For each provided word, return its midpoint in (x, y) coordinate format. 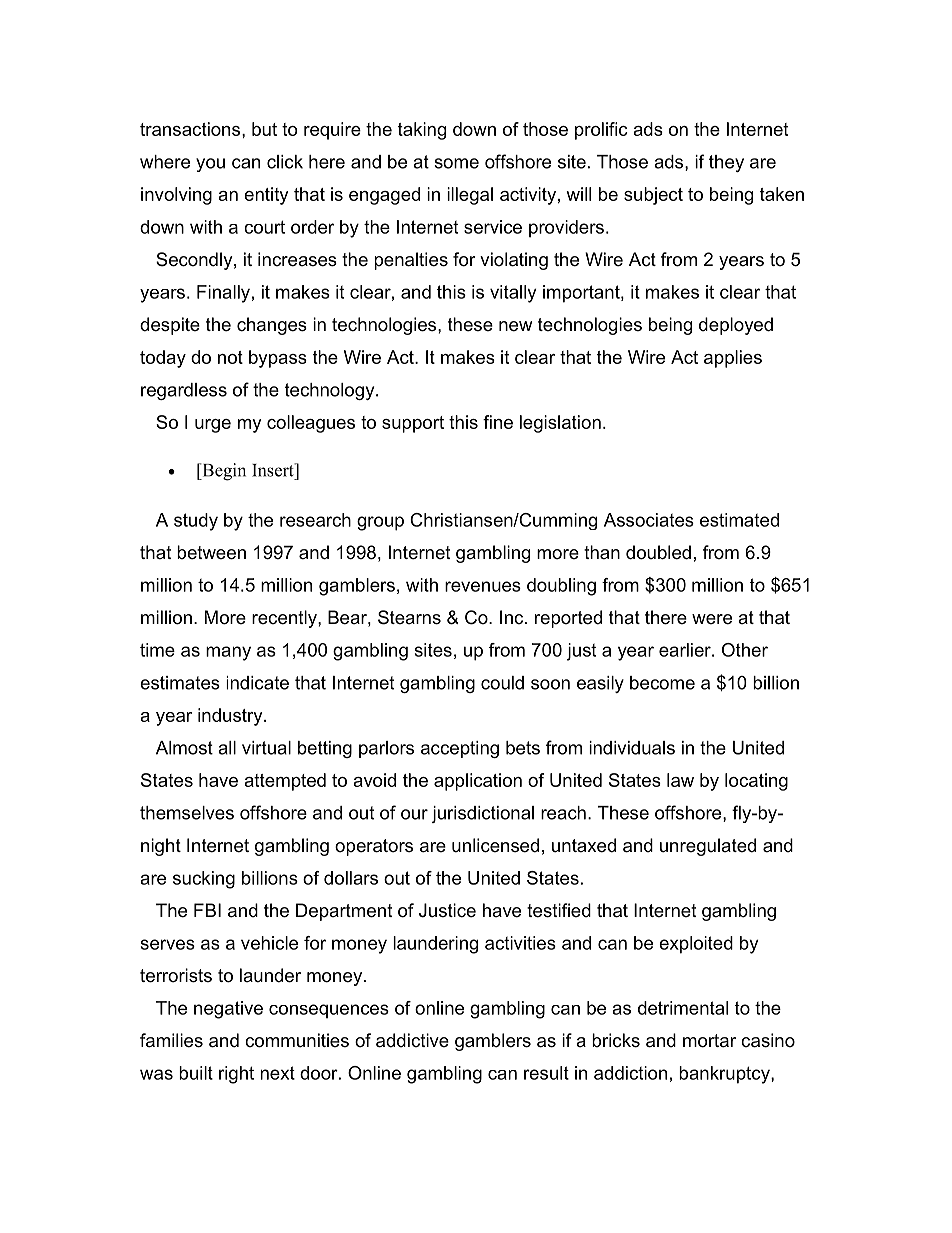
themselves (187, 813)
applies (733, 359)
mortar (709, 1041)
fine (498, 422)
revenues (483, 586)
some (456, 163)
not (230, 357)
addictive (412, 1040)
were (712, 619)
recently (285, 619)
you (210, 165)
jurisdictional (482, 814)
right (236, 1075)
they (726, 163)
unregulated (708, 847)
